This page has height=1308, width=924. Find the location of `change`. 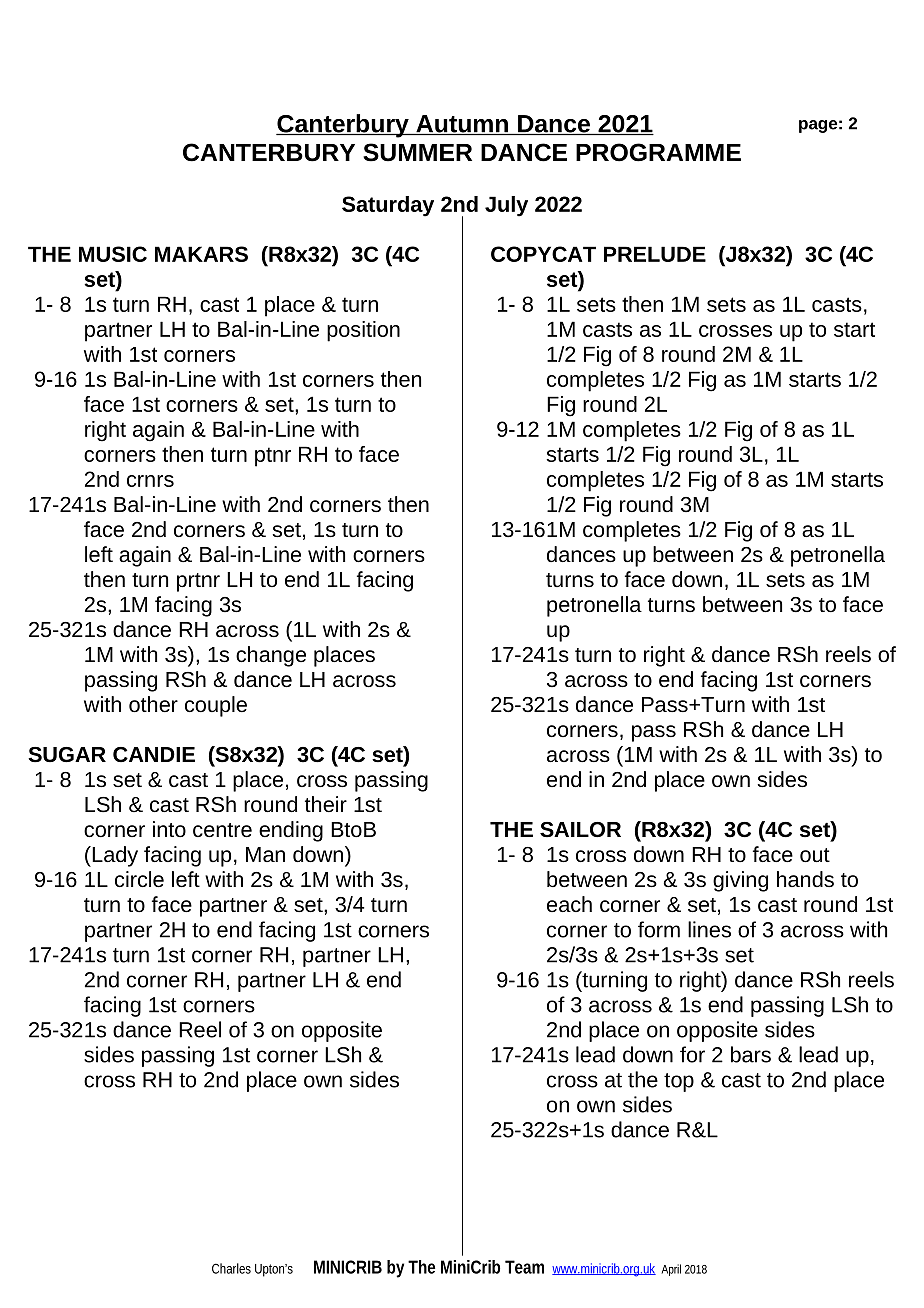

change is located at coordinates (271, 656).
